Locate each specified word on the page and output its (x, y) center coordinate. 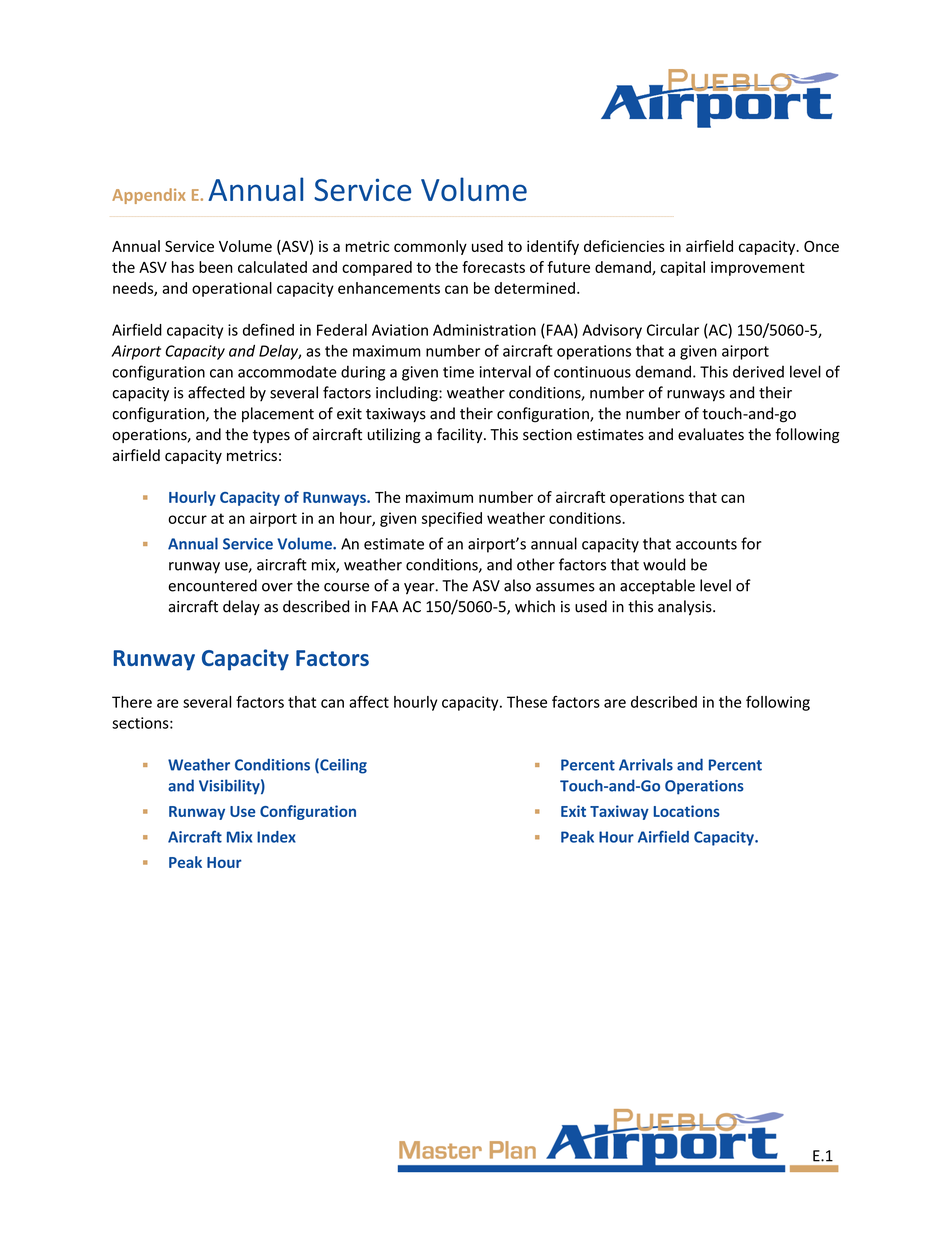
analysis (686, 607)
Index (276, 837)
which (535, 606)
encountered (212, 585)
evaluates (711, 434)
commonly (430, 247)
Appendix (149, 196)
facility (461, 435)
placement (278, 414)
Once (821, 246)
